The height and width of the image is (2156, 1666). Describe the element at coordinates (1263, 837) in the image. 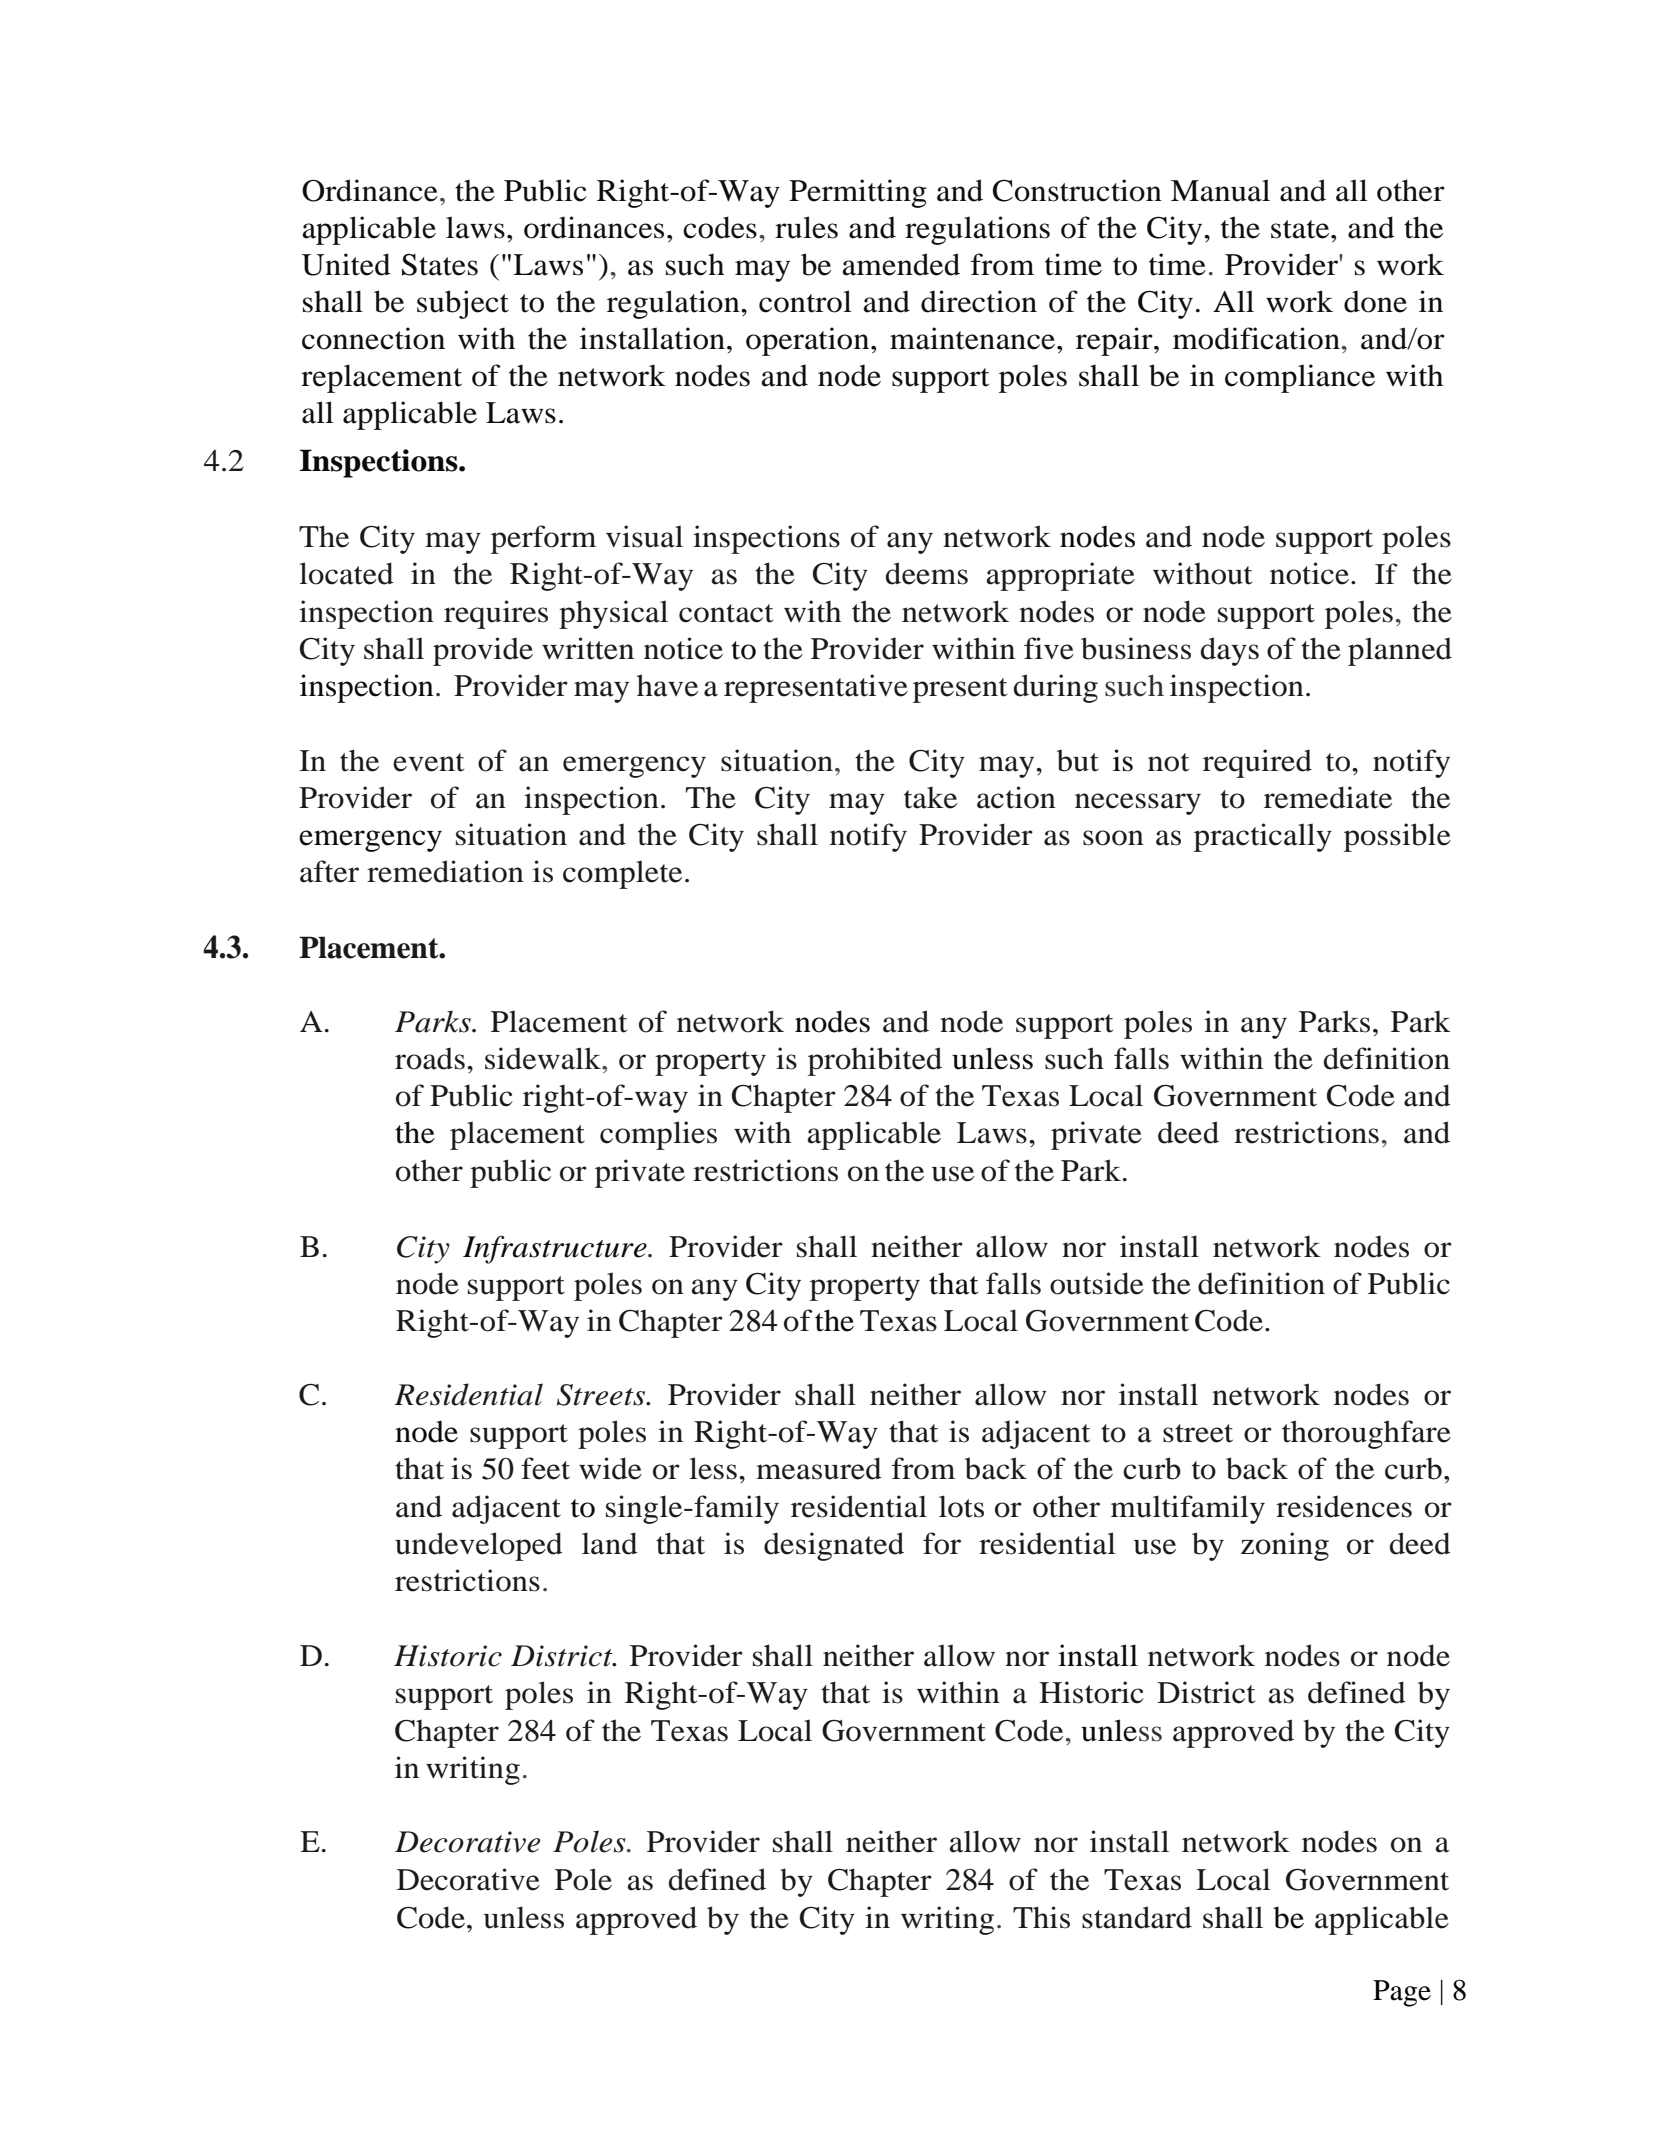

I see `practically` at that location.
